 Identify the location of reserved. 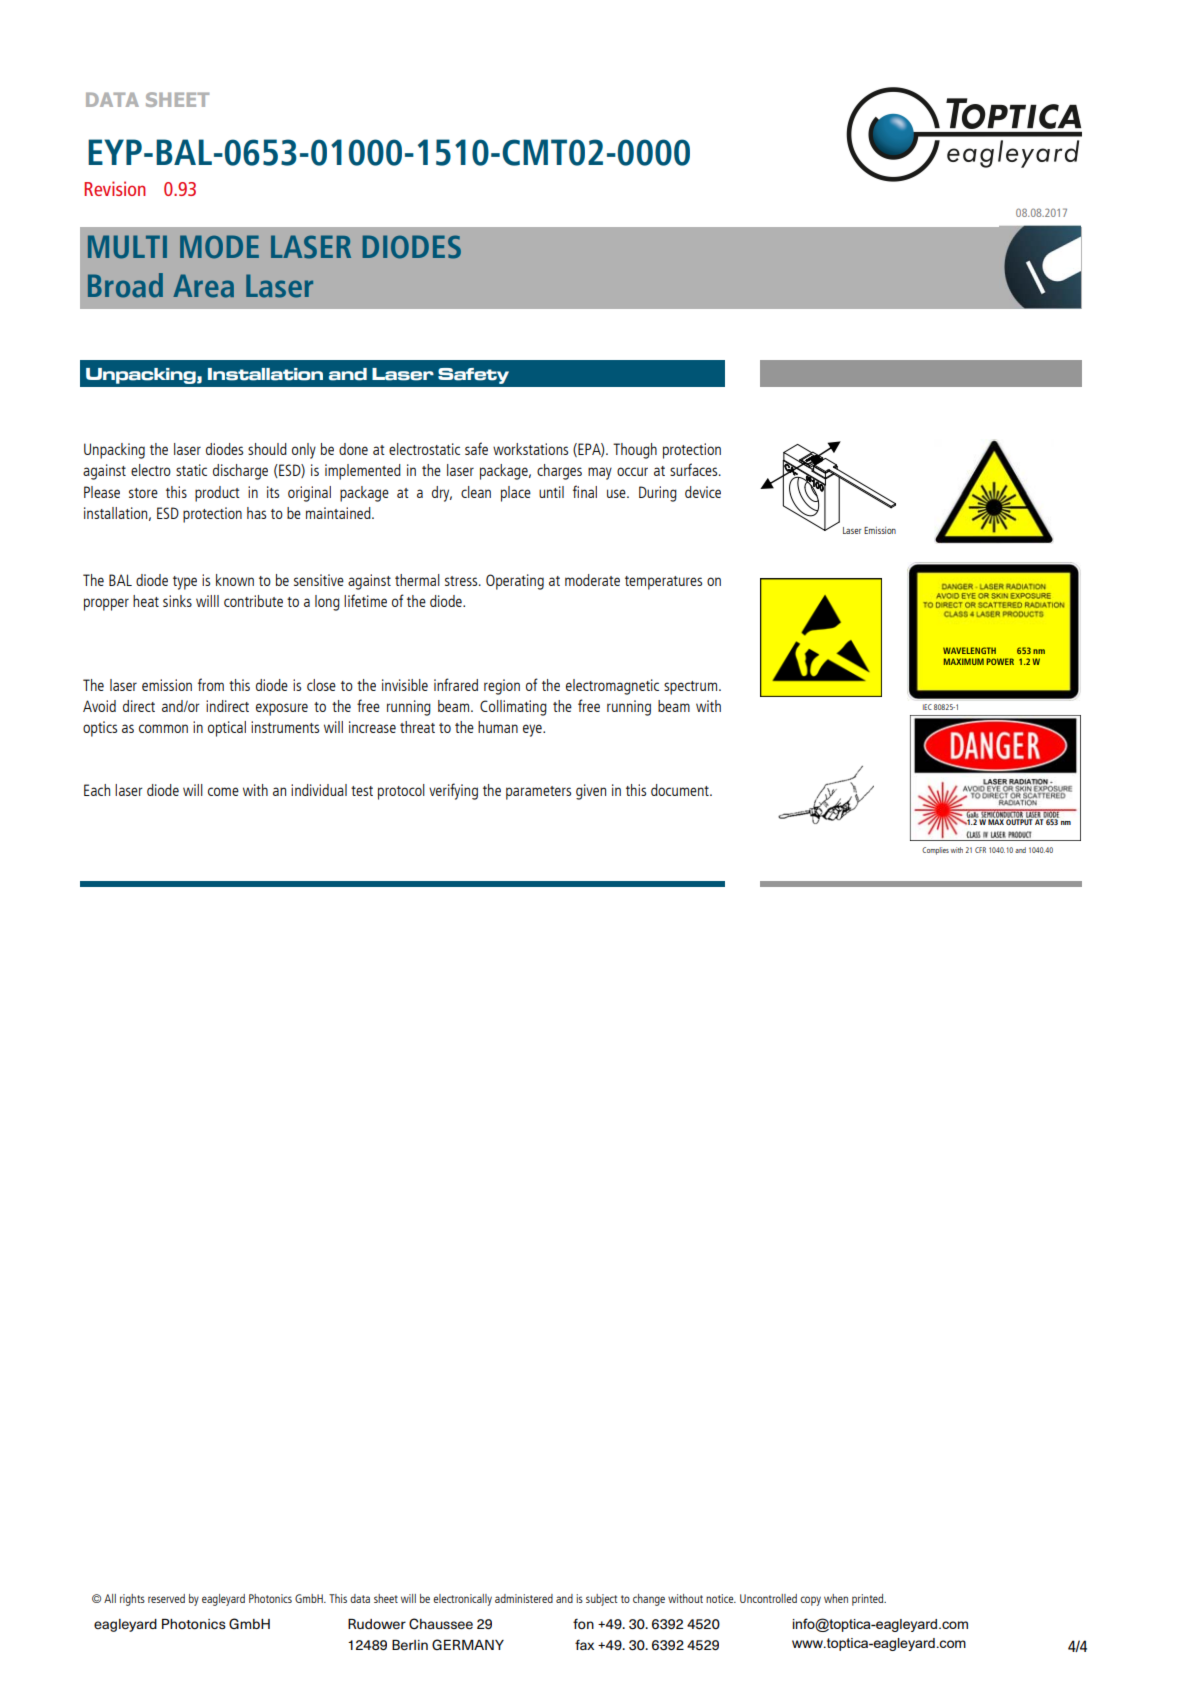
(166, 1598).
